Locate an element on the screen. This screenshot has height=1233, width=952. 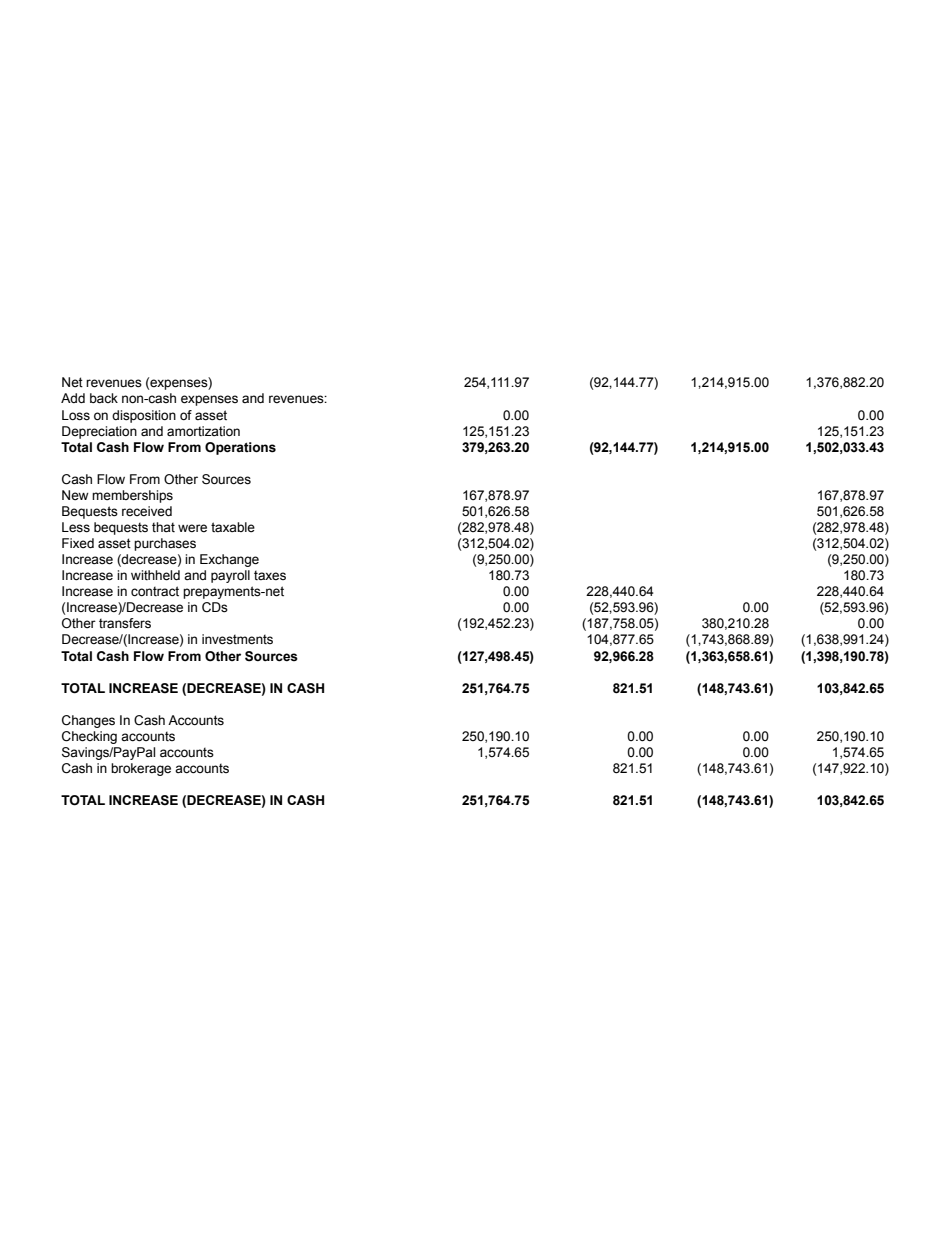
disposition is located at coordinates (144, 416).
